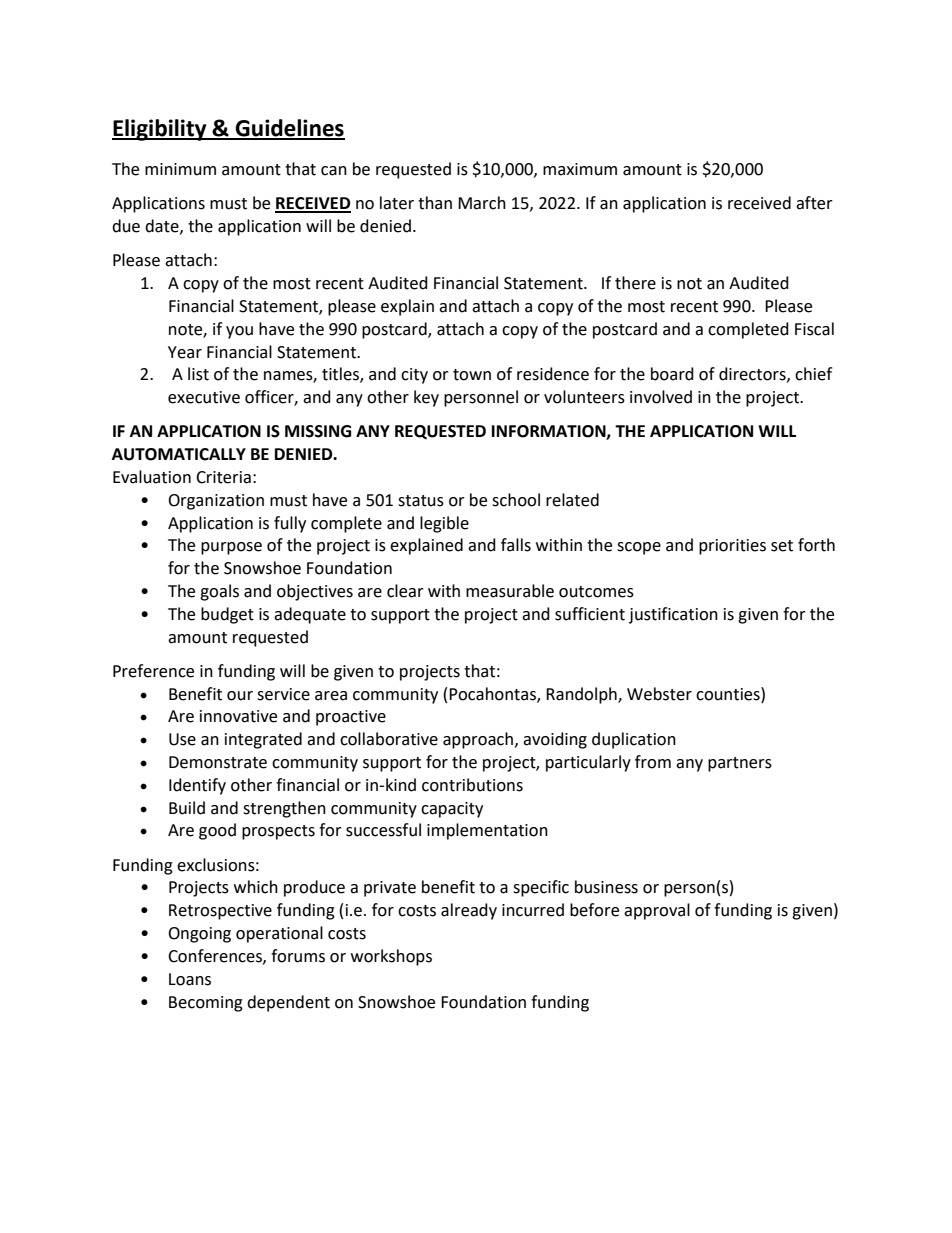  I want to click on board, so click(672, 374).
